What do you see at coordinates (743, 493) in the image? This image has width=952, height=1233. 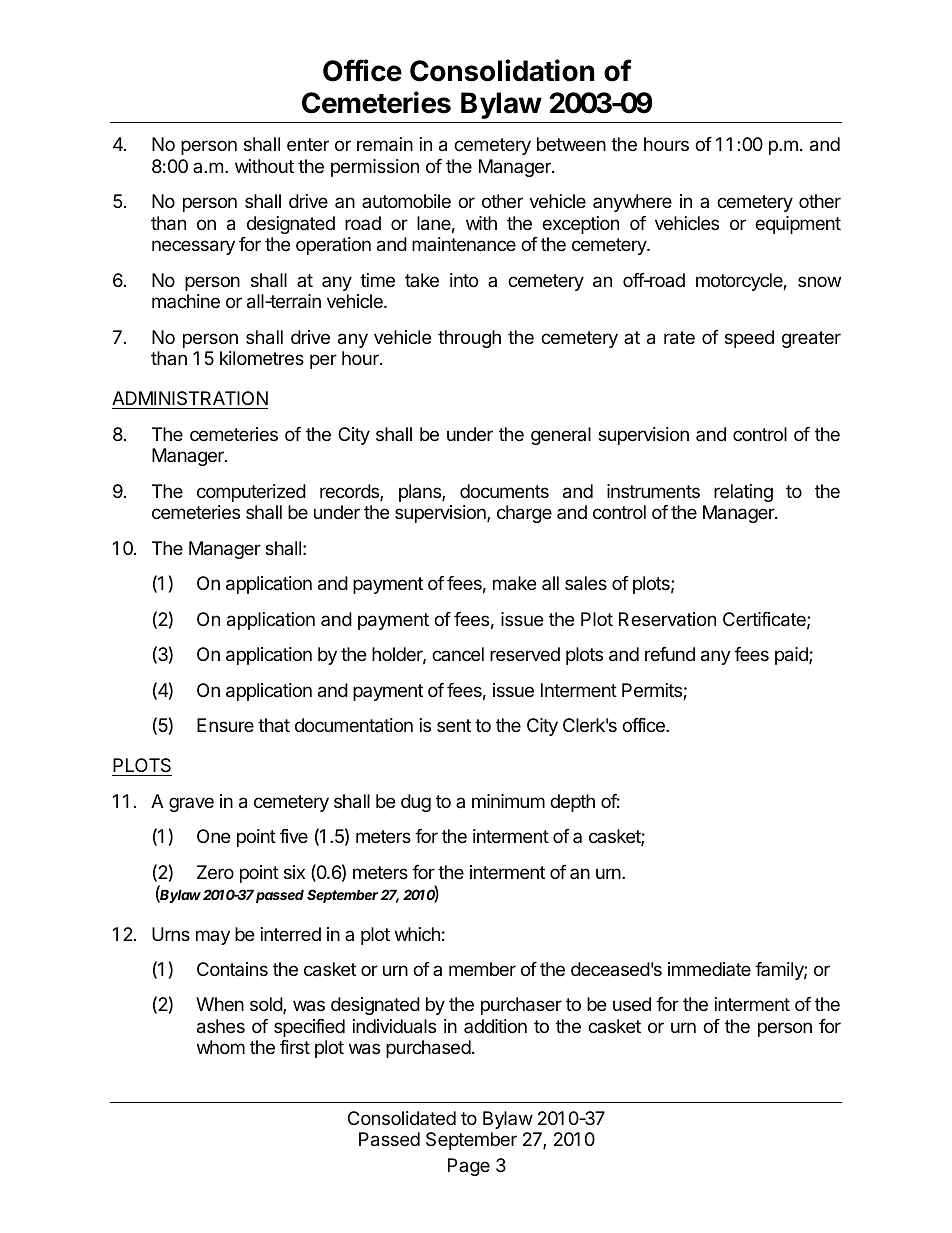 I see `relating` at bounding box center [743, 493].
